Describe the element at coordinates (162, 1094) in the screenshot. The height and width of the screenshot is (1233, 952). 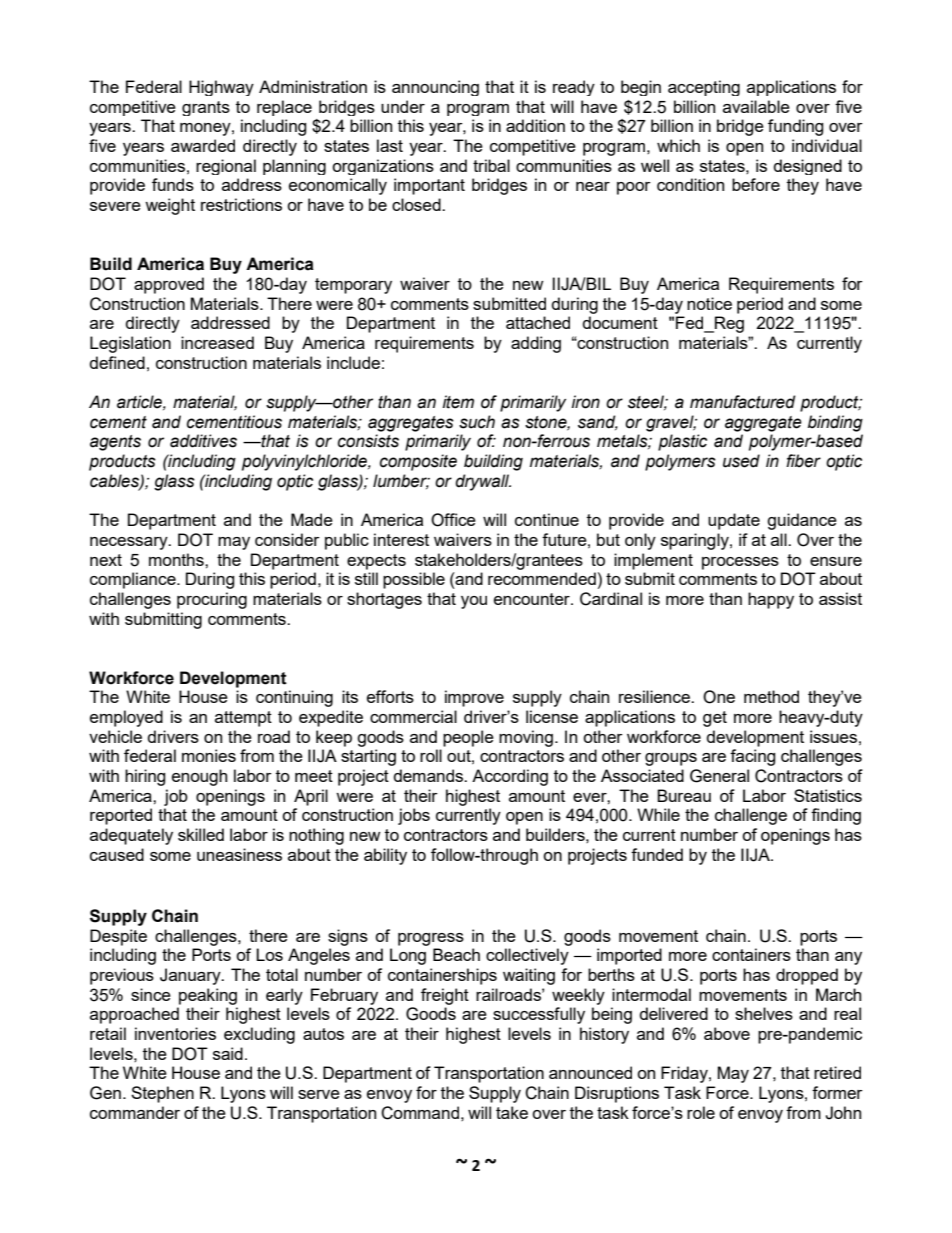
I see `Stephen` at that location.
